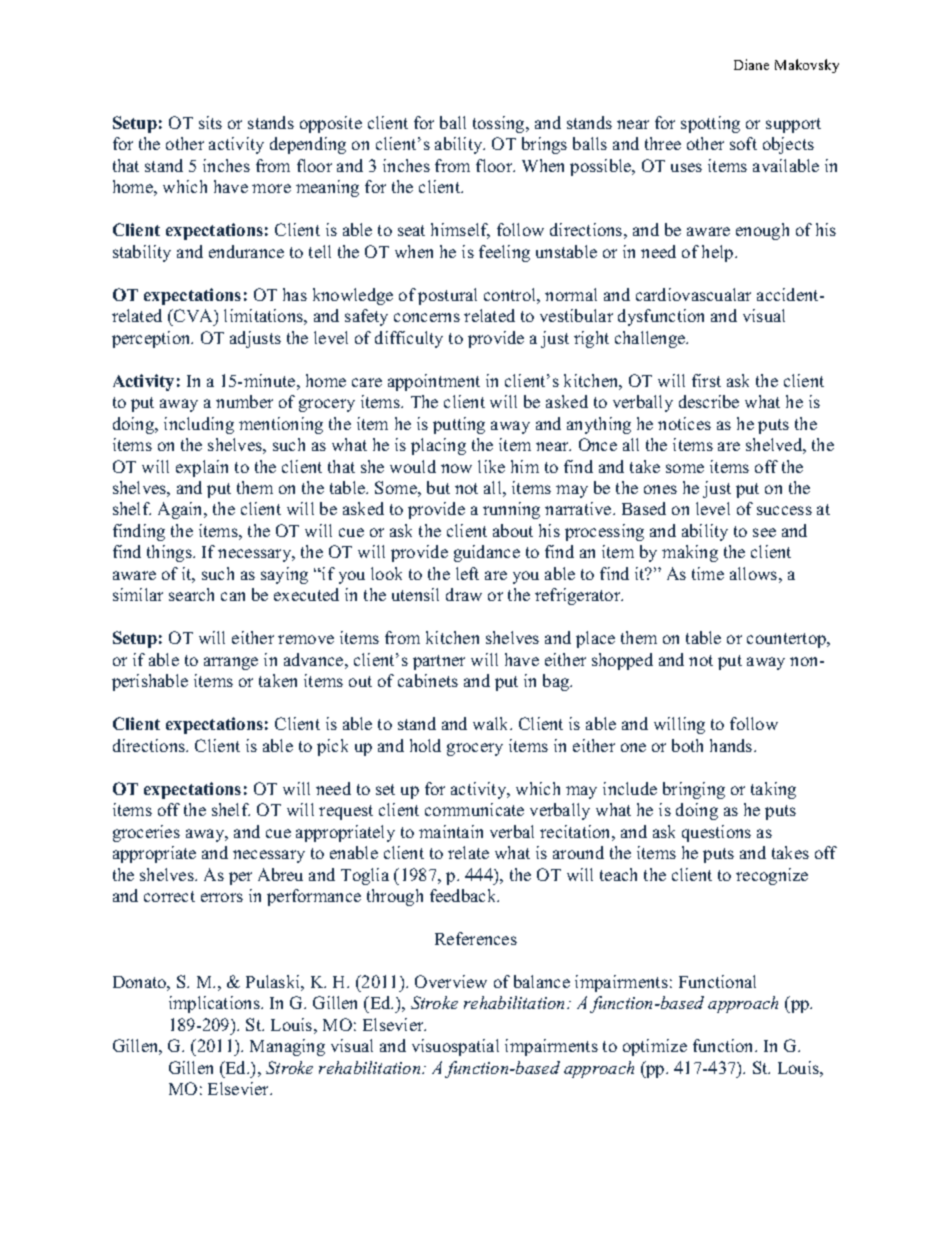  Describe the element at coordinates (500, 124) in the screenshot. I see `tossing` at that location.
